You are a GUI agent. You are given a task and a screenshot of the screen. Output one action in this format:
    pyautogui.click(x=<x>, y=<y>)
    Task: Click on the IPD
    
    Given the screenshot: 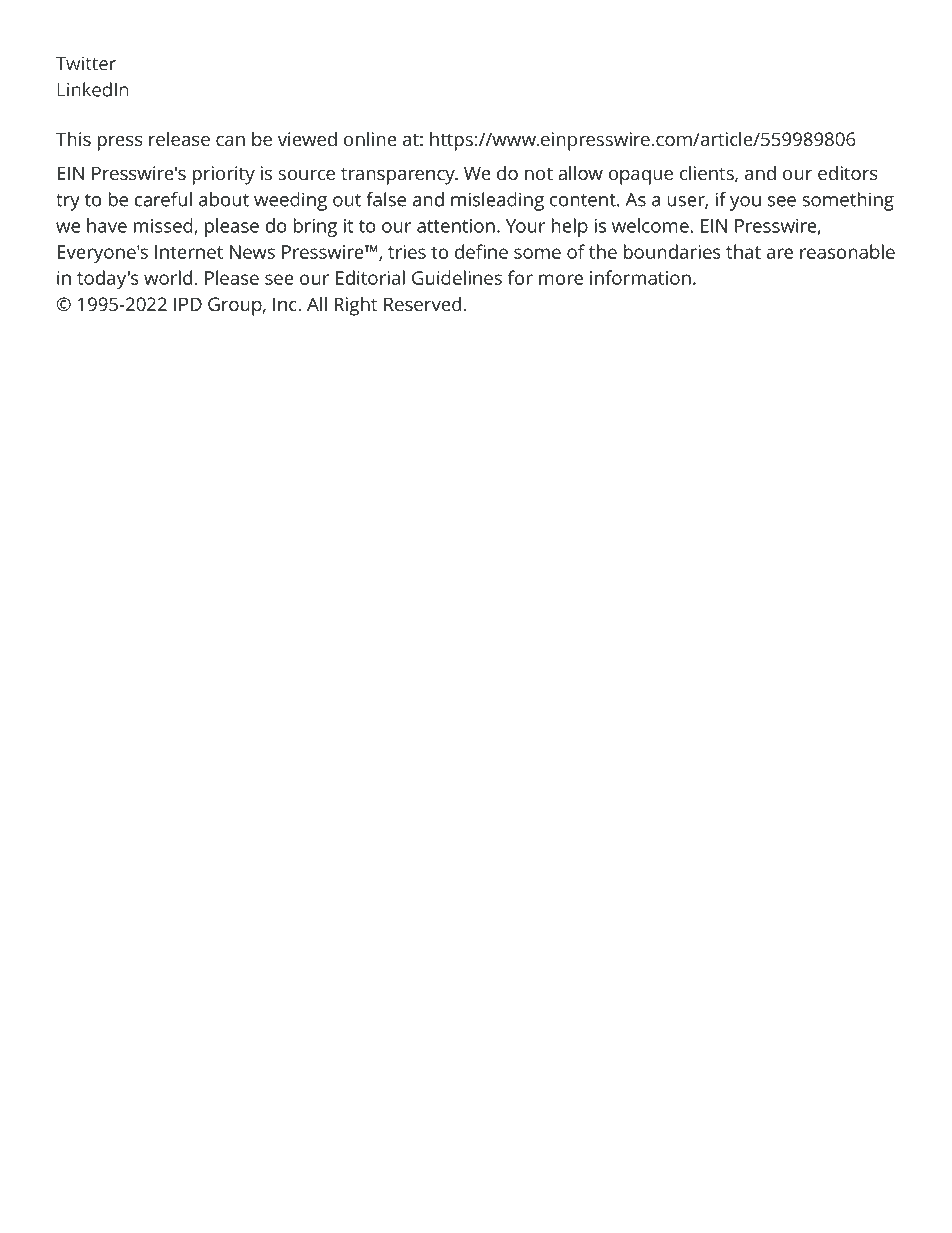 What is the action you would take?
    pyautogui.click(x=188, y=304)
